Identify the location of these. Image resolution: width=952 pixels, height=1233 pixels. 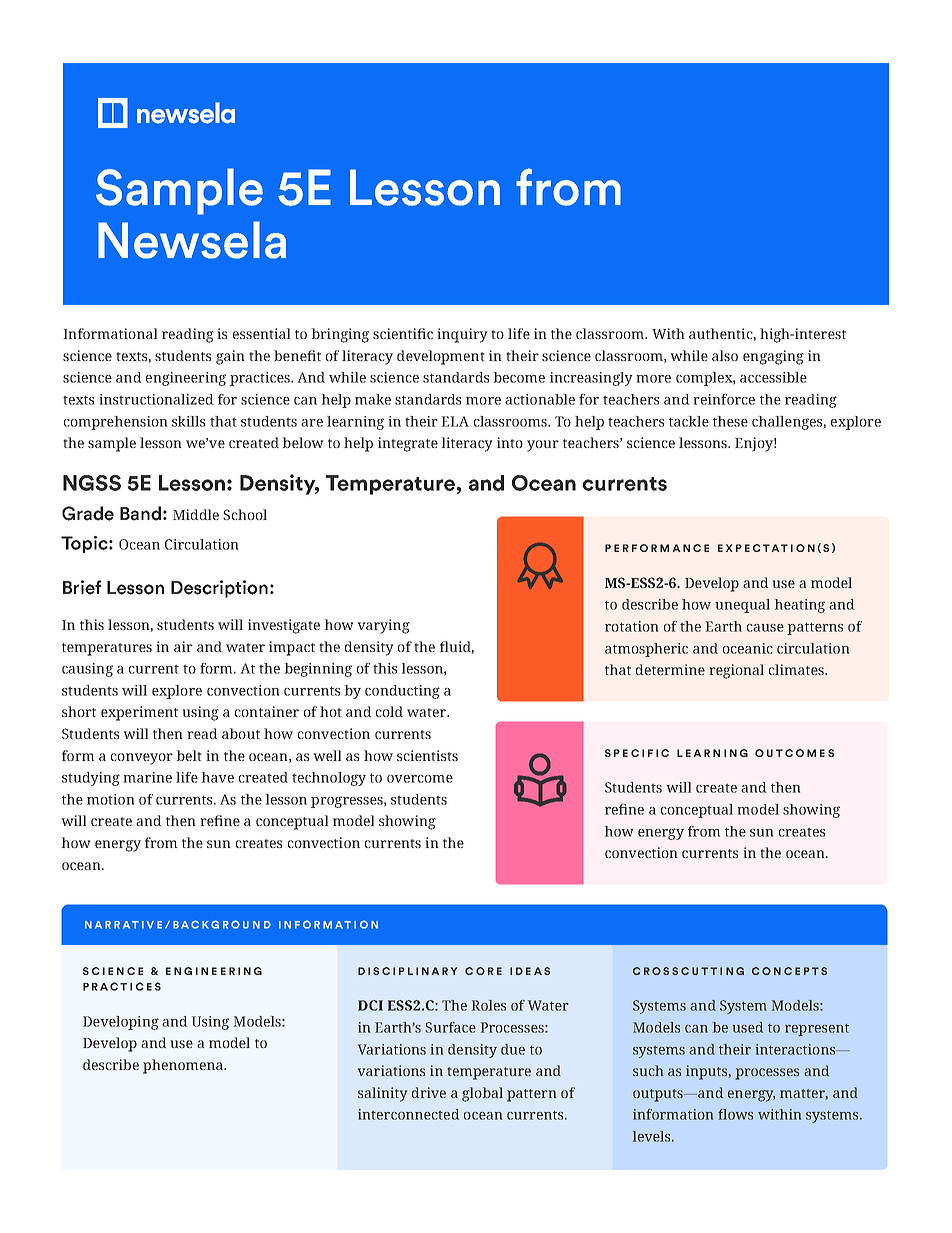
(730, 421).
